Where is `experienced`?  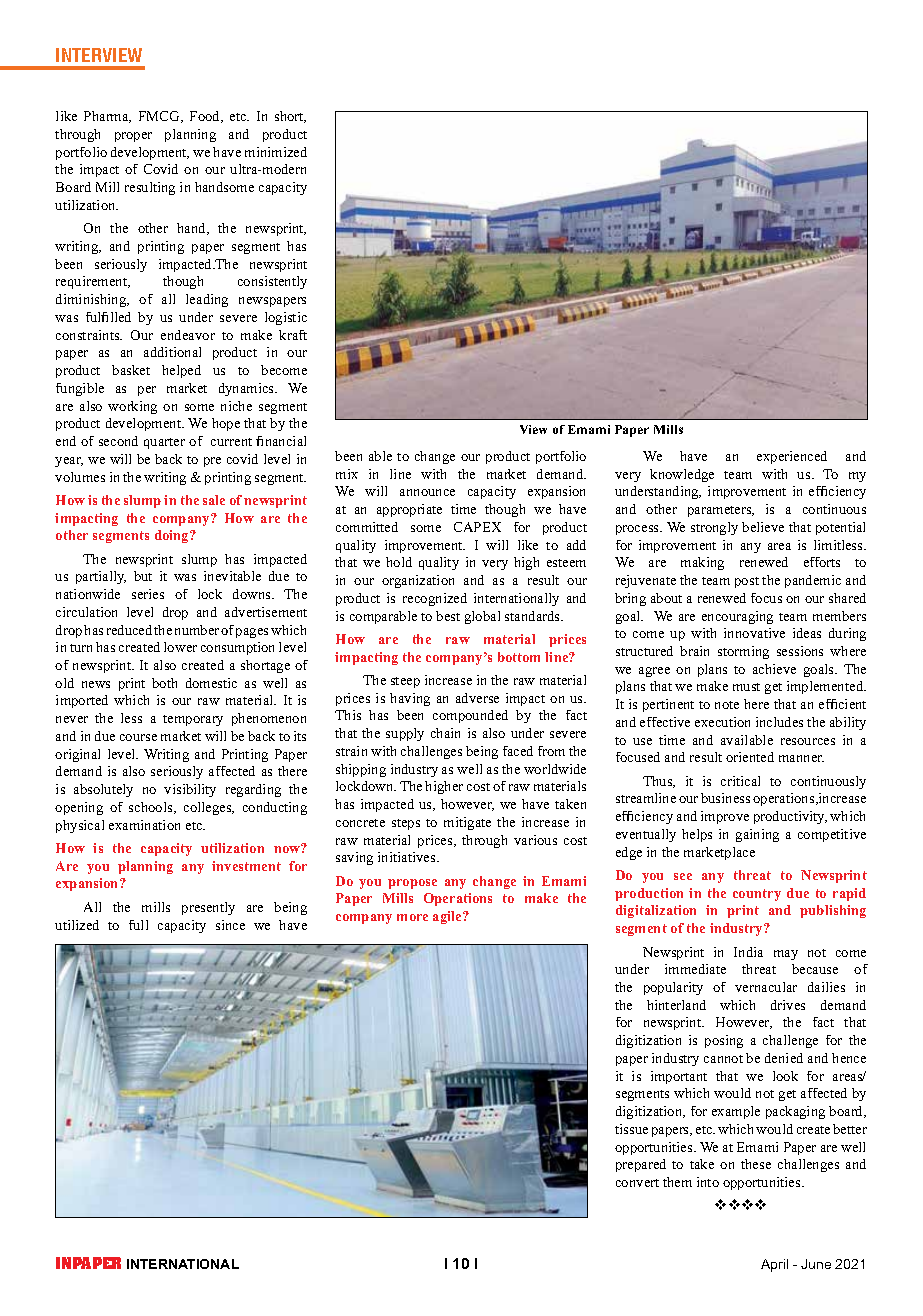 experienced is located at coordinates (792, 457).
